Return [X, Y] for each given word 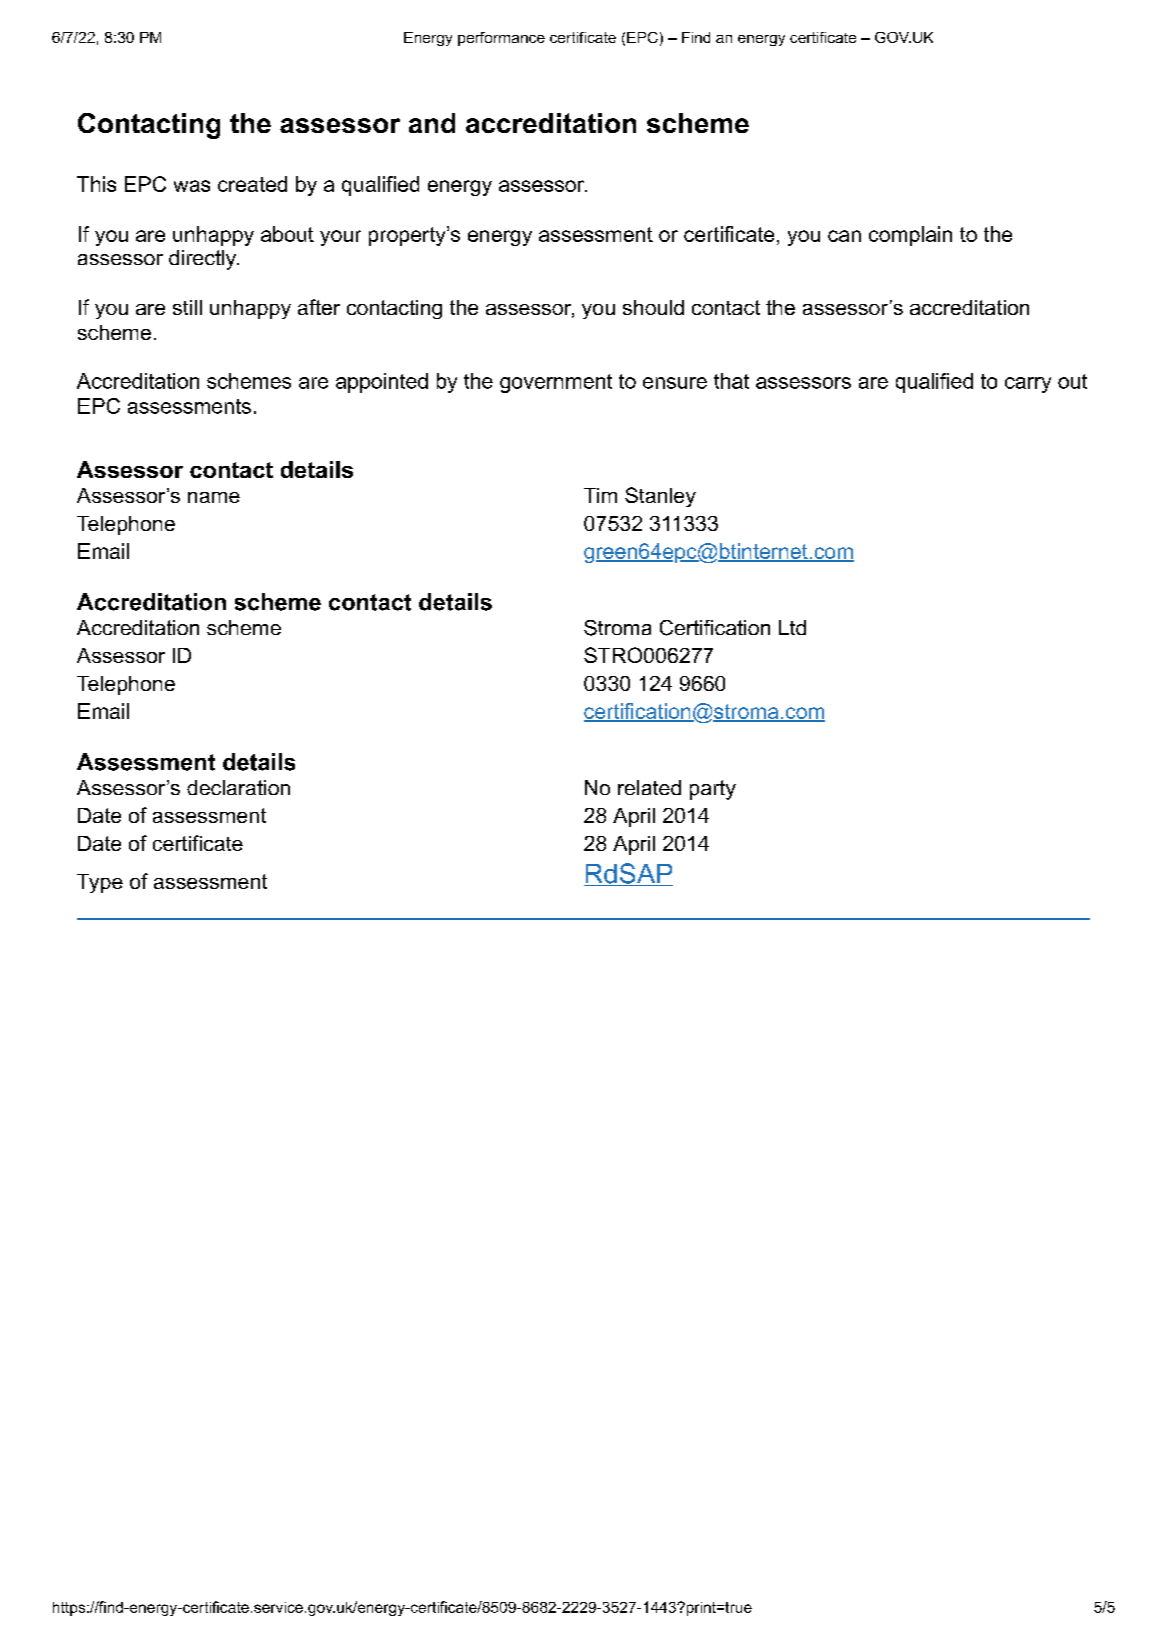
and [432, 123]
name [214, 497]
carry [1028, 385]
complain [910, 236]
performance [501, 39]
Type [100, 883]
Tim [600, 495]
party [713, 790]
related [649, 787]
